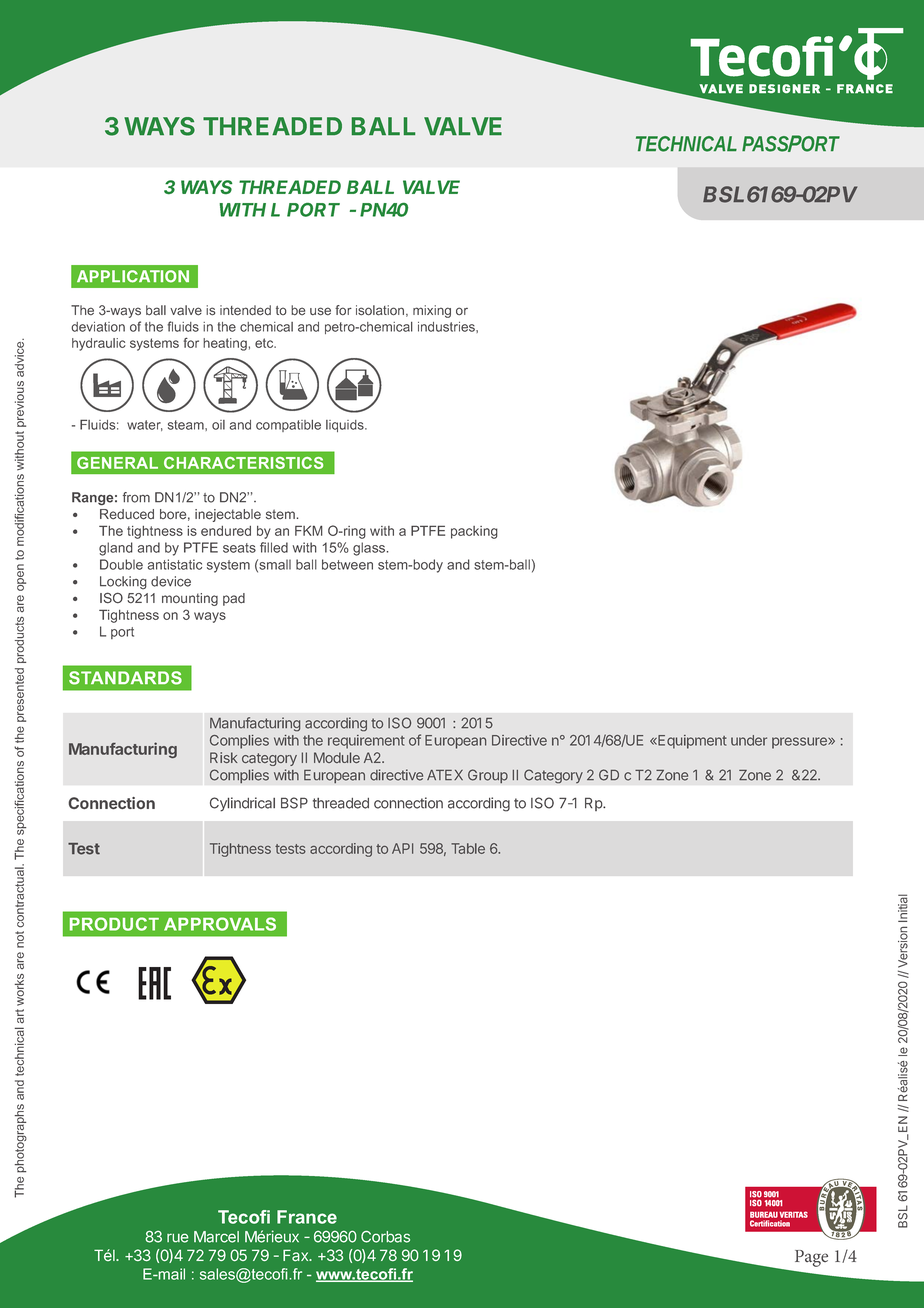 The image size is (924, 1308). I want to click on intended, so click(245, 310).
